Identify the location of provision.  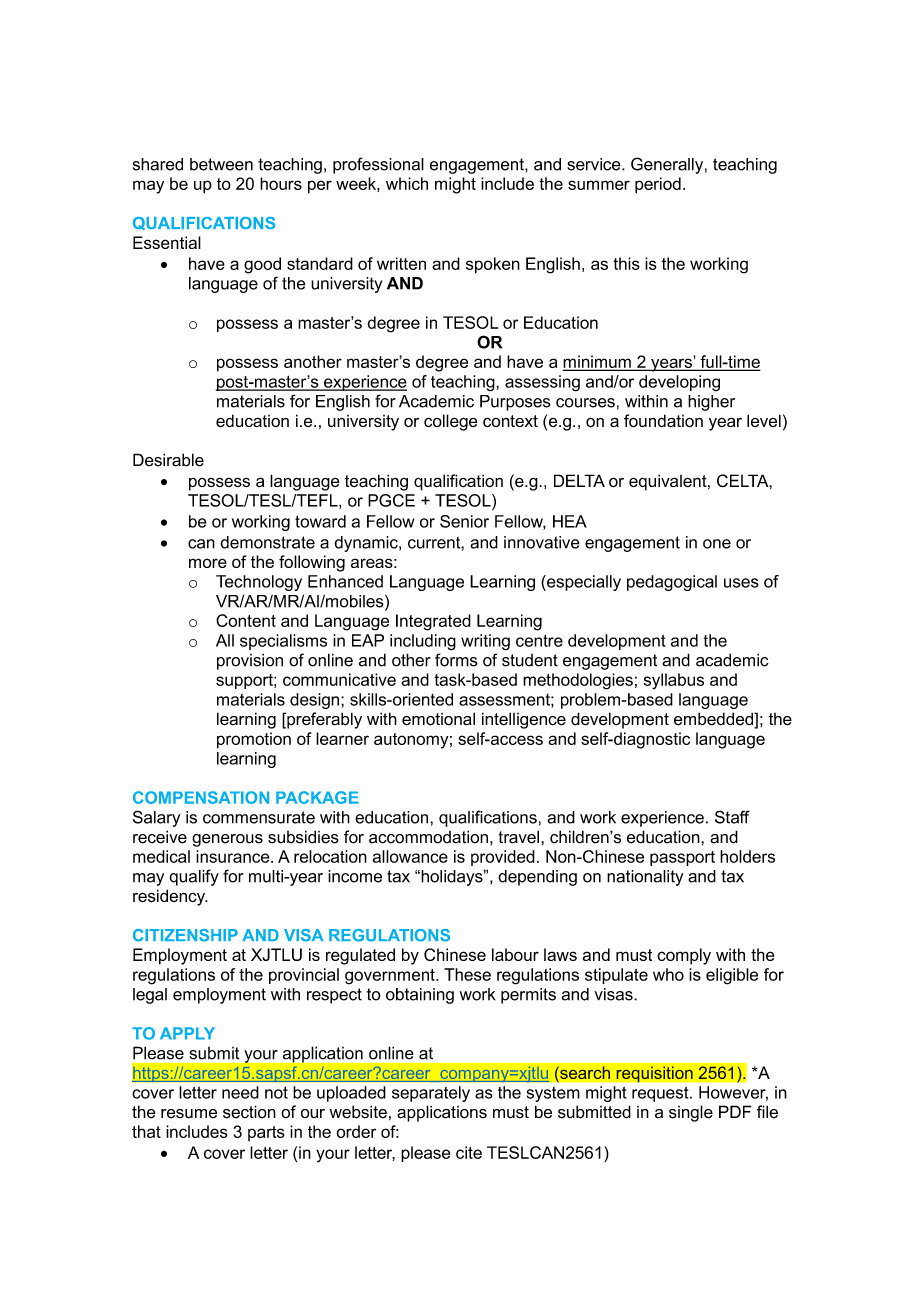
(250, 661).
